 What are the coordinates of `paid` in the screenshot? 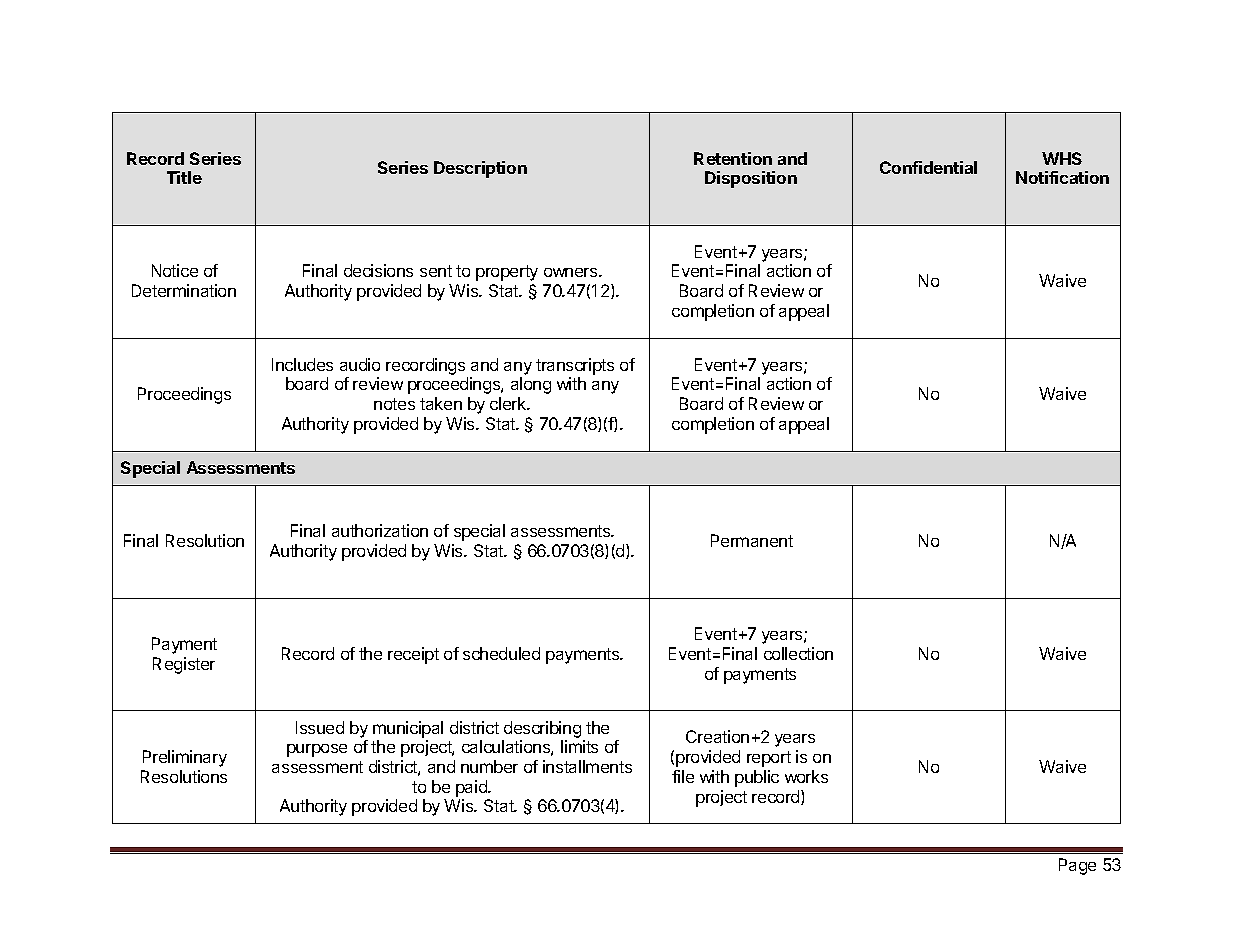 It's located at (472, 788).
